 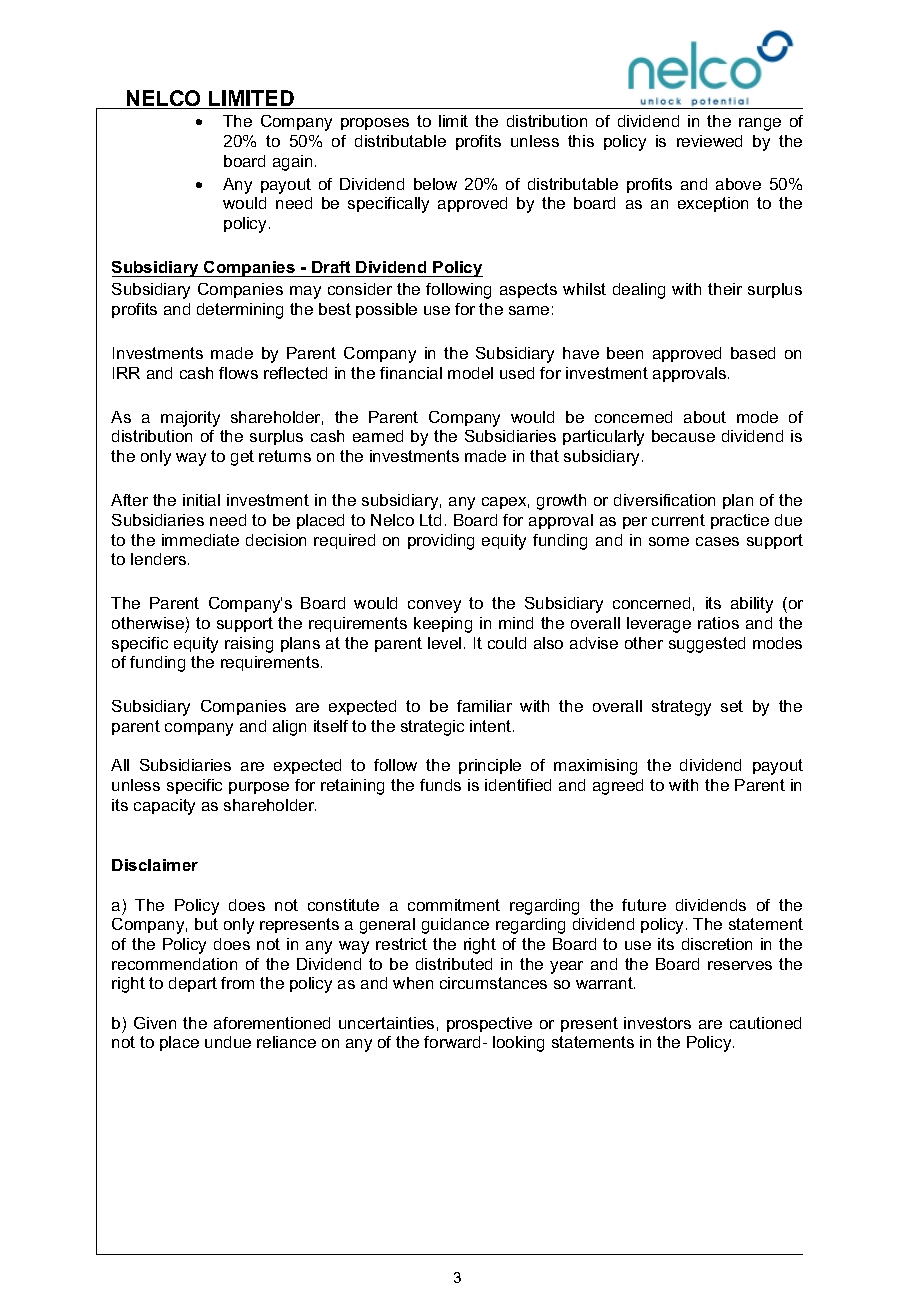 I want to click on agreed, so click(x=618, y=787).
